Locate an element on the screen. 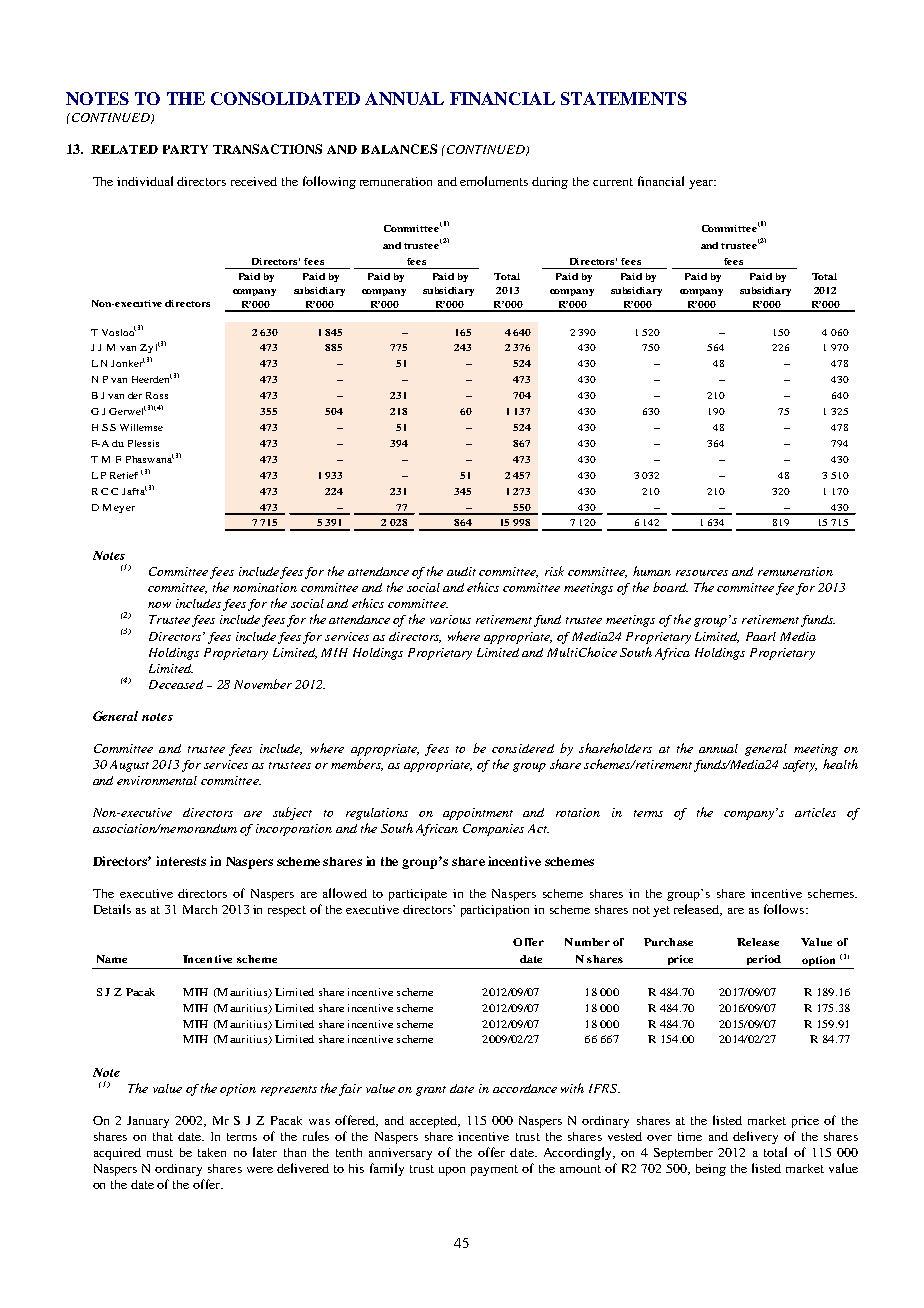  year is located at coordinates (702, 184).
